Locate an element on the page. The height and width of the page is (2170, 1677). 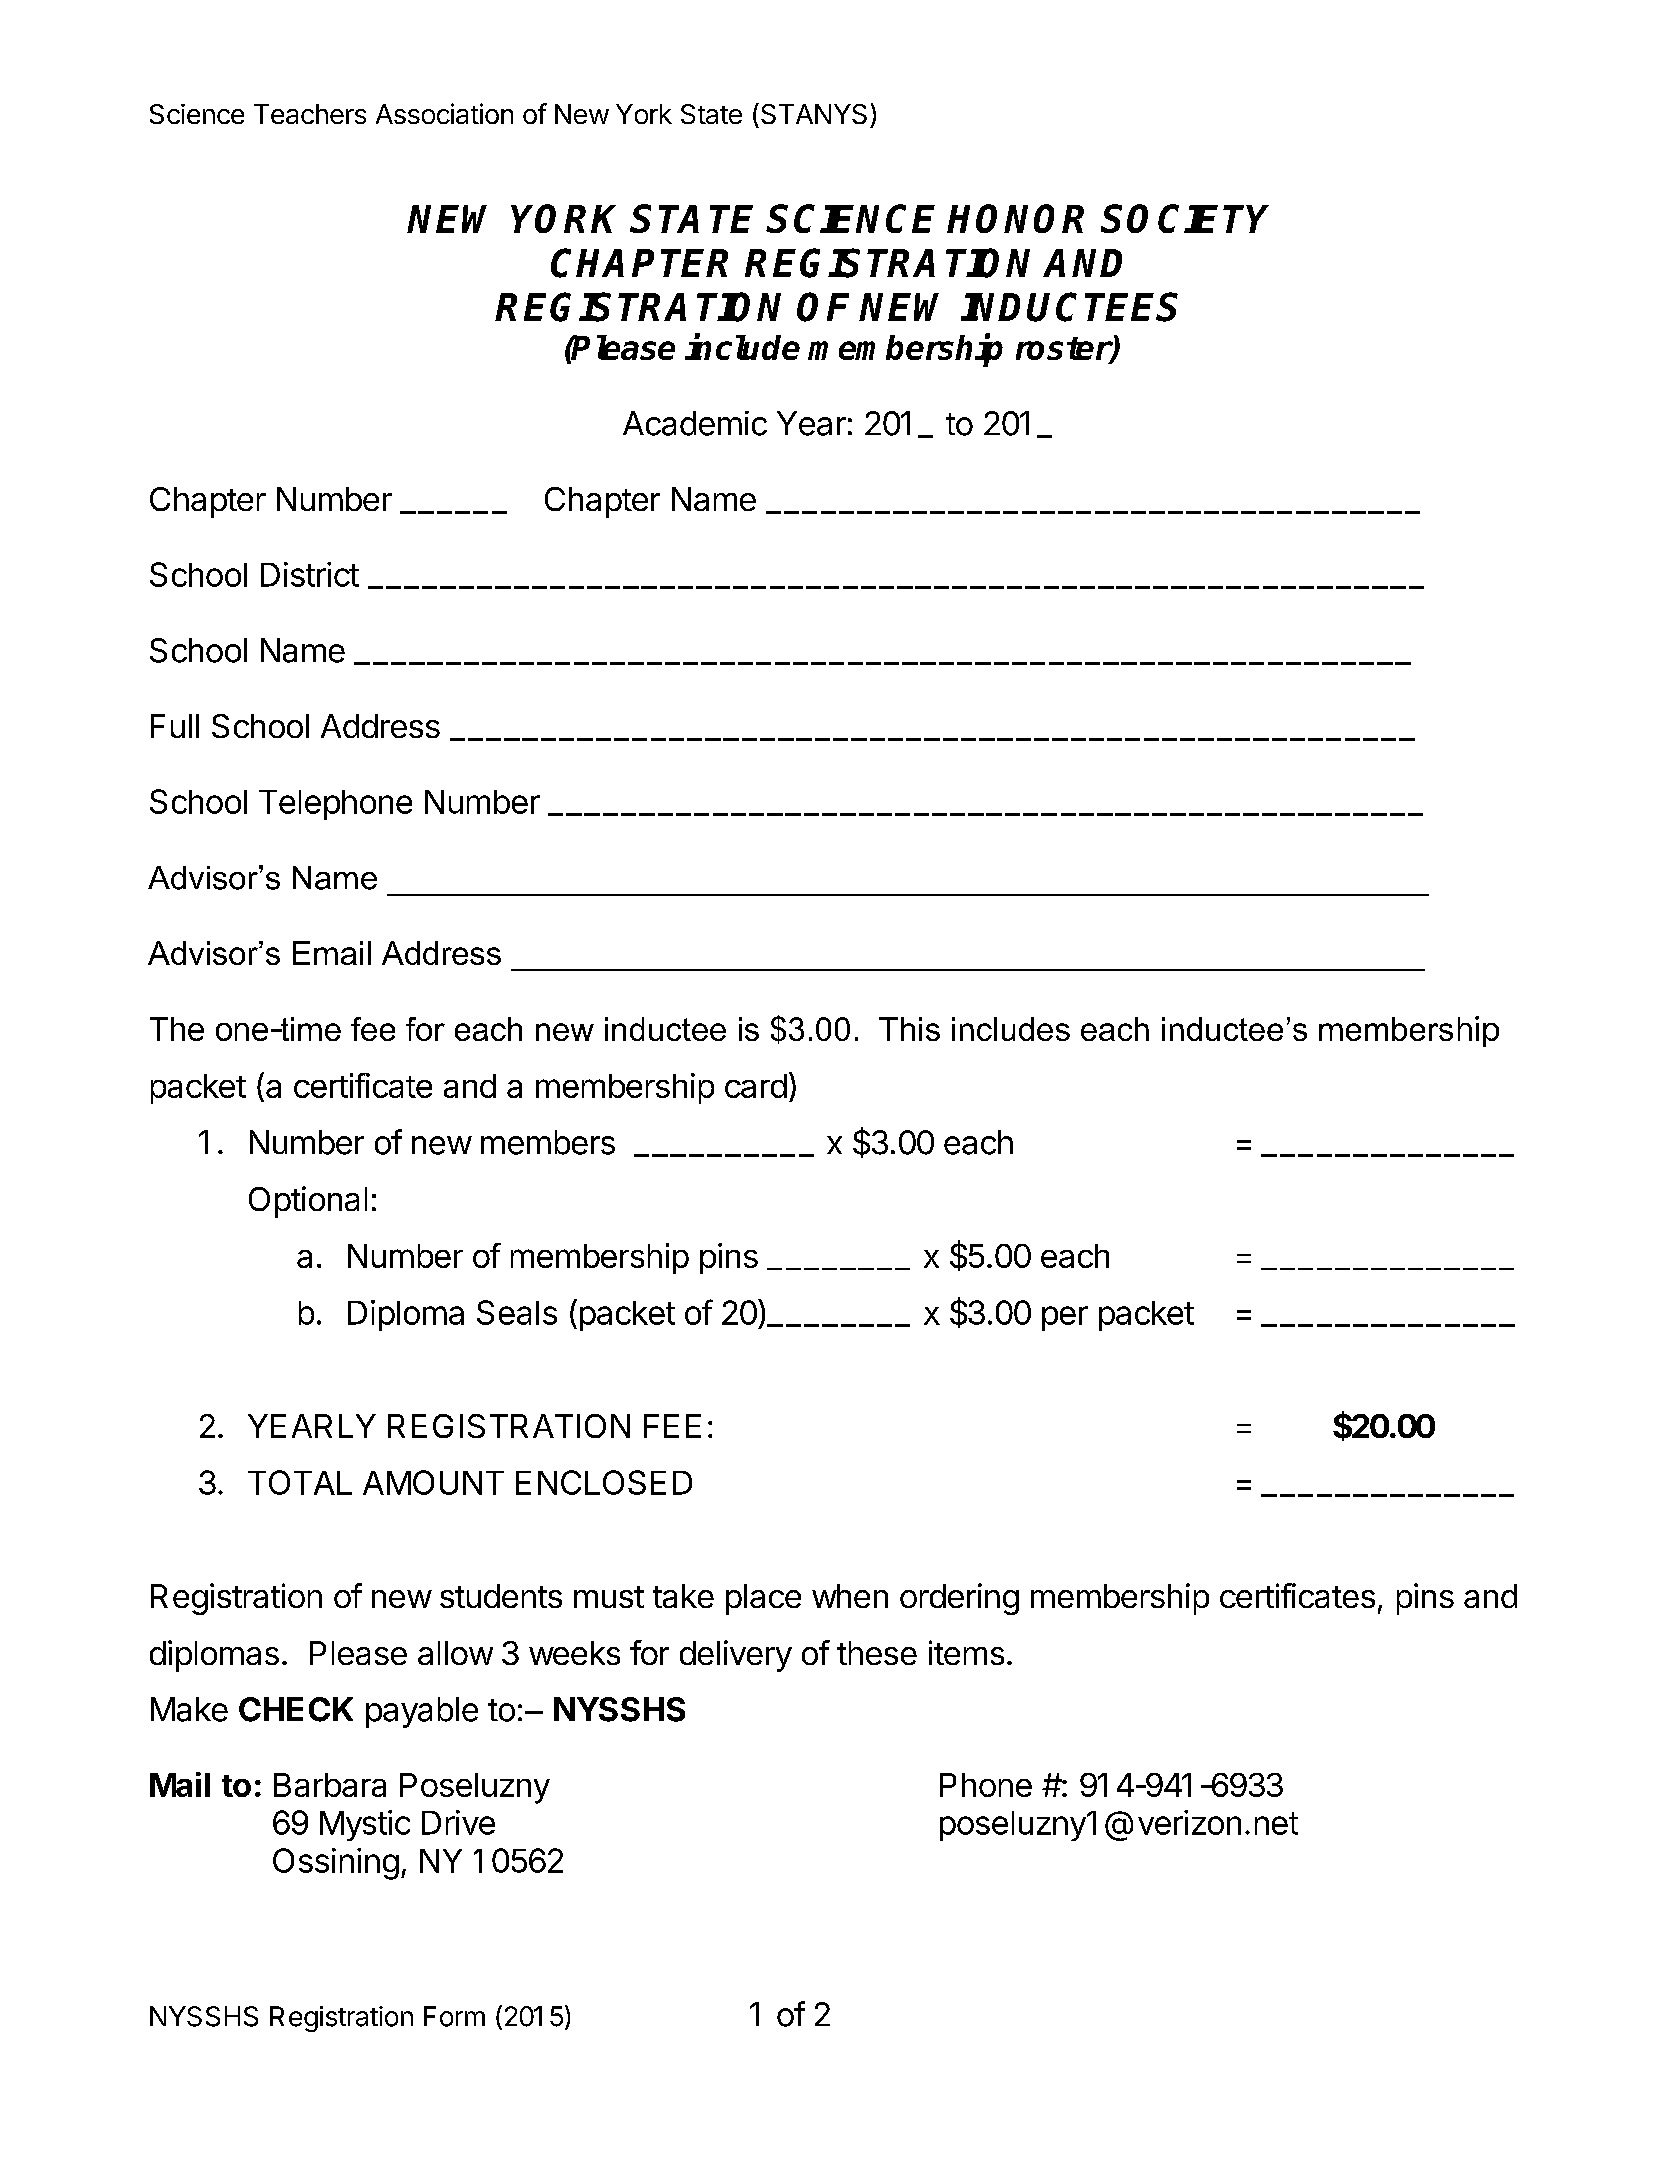
ENCLOSED is located at coordinates (604, 1482).
